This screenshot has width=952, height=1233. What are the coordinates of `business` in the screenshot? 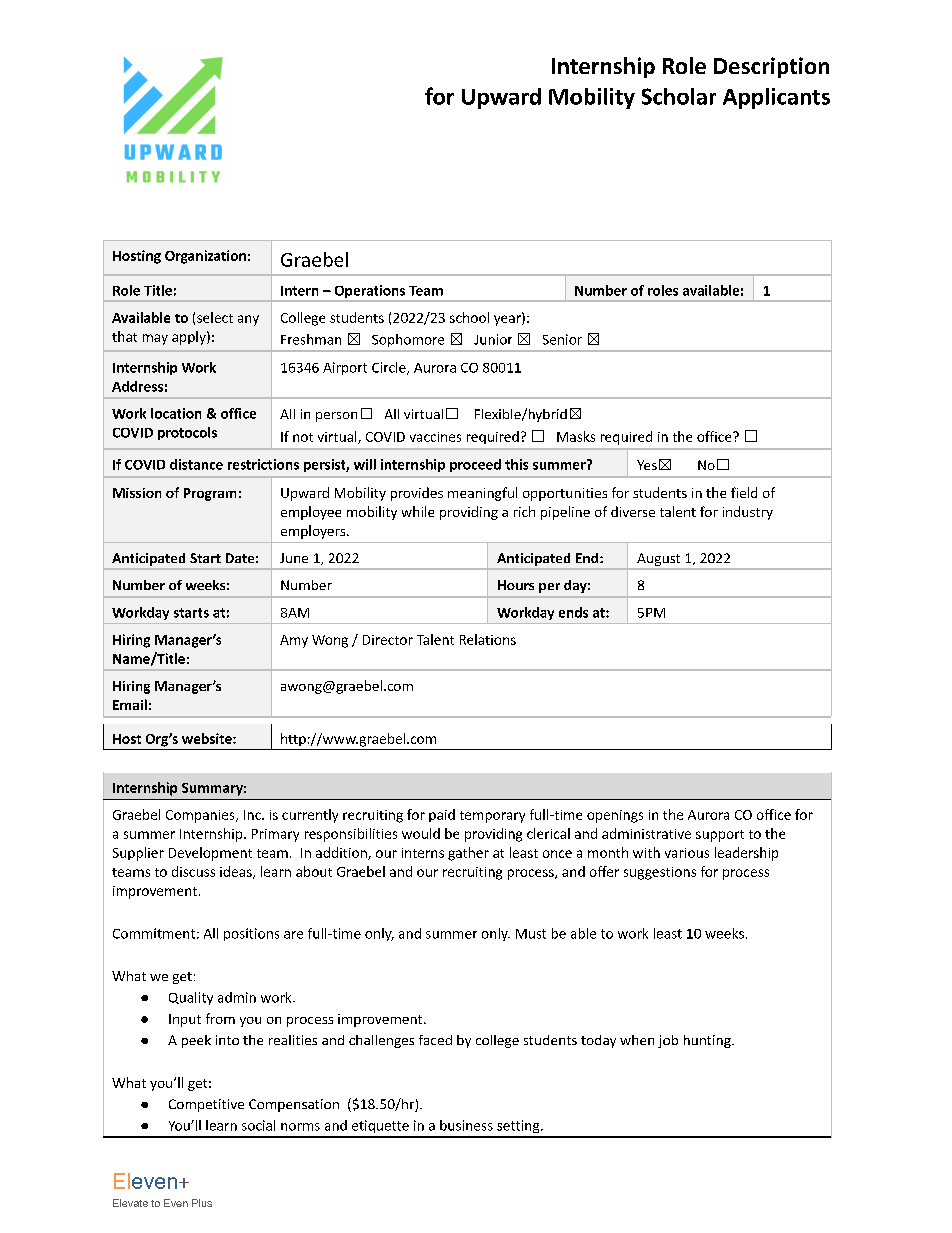 It's located at (466, 1125).
